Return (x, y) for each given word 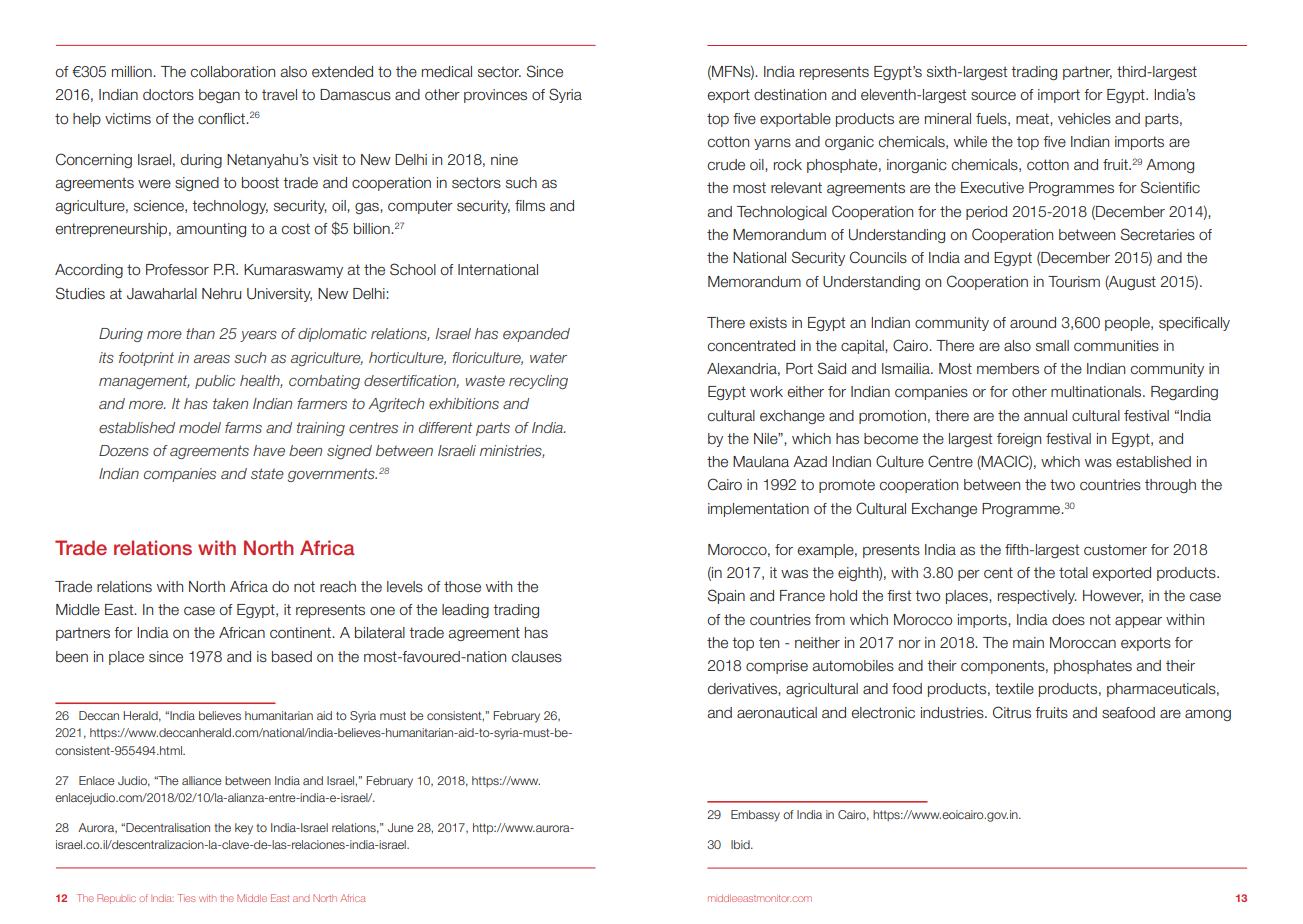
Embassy (755, 816)
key (244, 829)
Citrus (1012, 712)
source (993, 96)
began (219, 96)
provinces (495, 96)
